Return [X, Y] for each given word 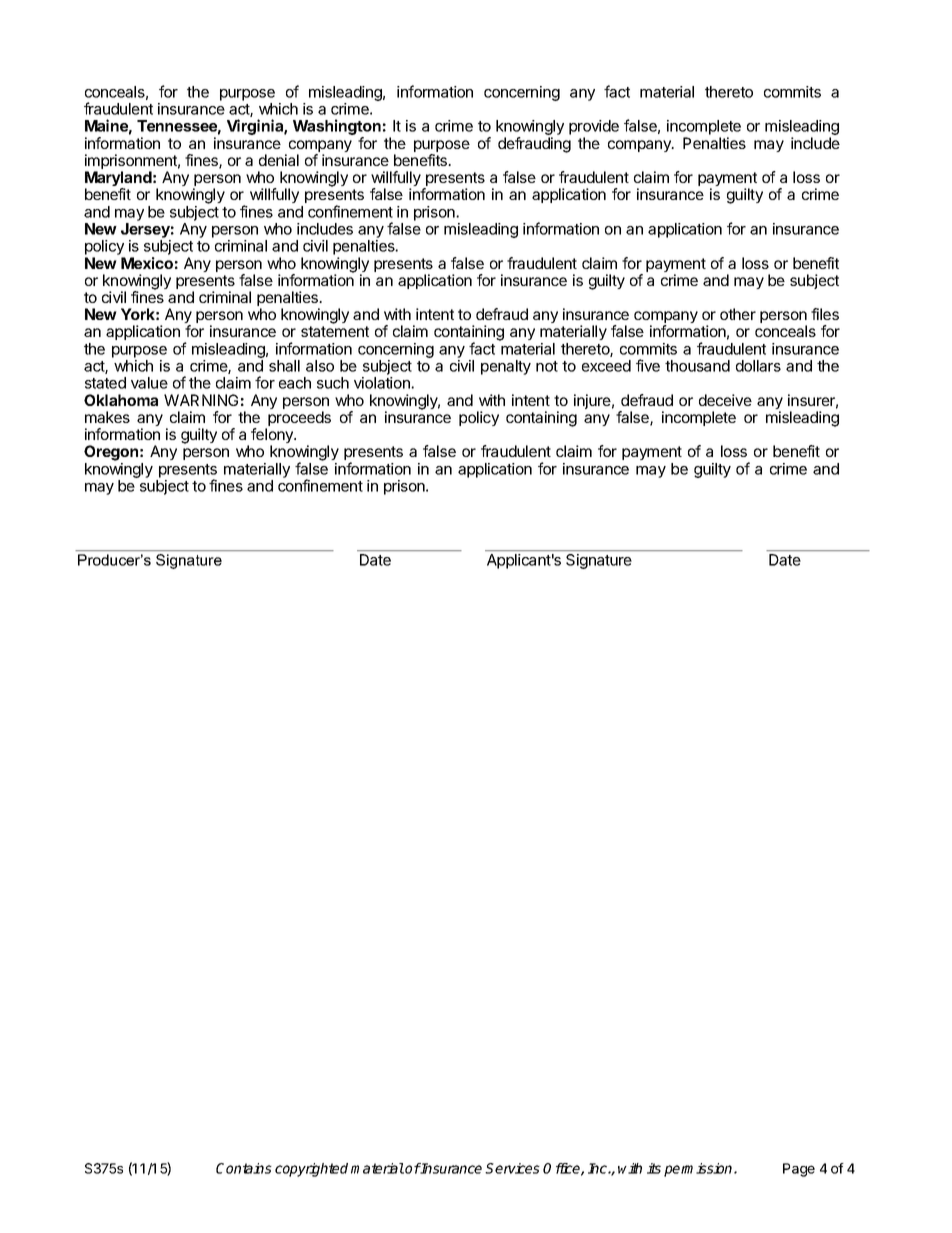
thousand [697, 366]
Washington [337, 128]
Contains [244, 1168]
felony [273, 437]
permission [699, 1170]
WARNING [201, 400]
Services [512, 1168]
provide [594, 129]
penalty [506, 367]
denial [279, 160]
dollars [758, 366]
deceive [725, 400]
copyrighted [311, 1170]
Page [799, 1170]
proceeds [298, 420]
